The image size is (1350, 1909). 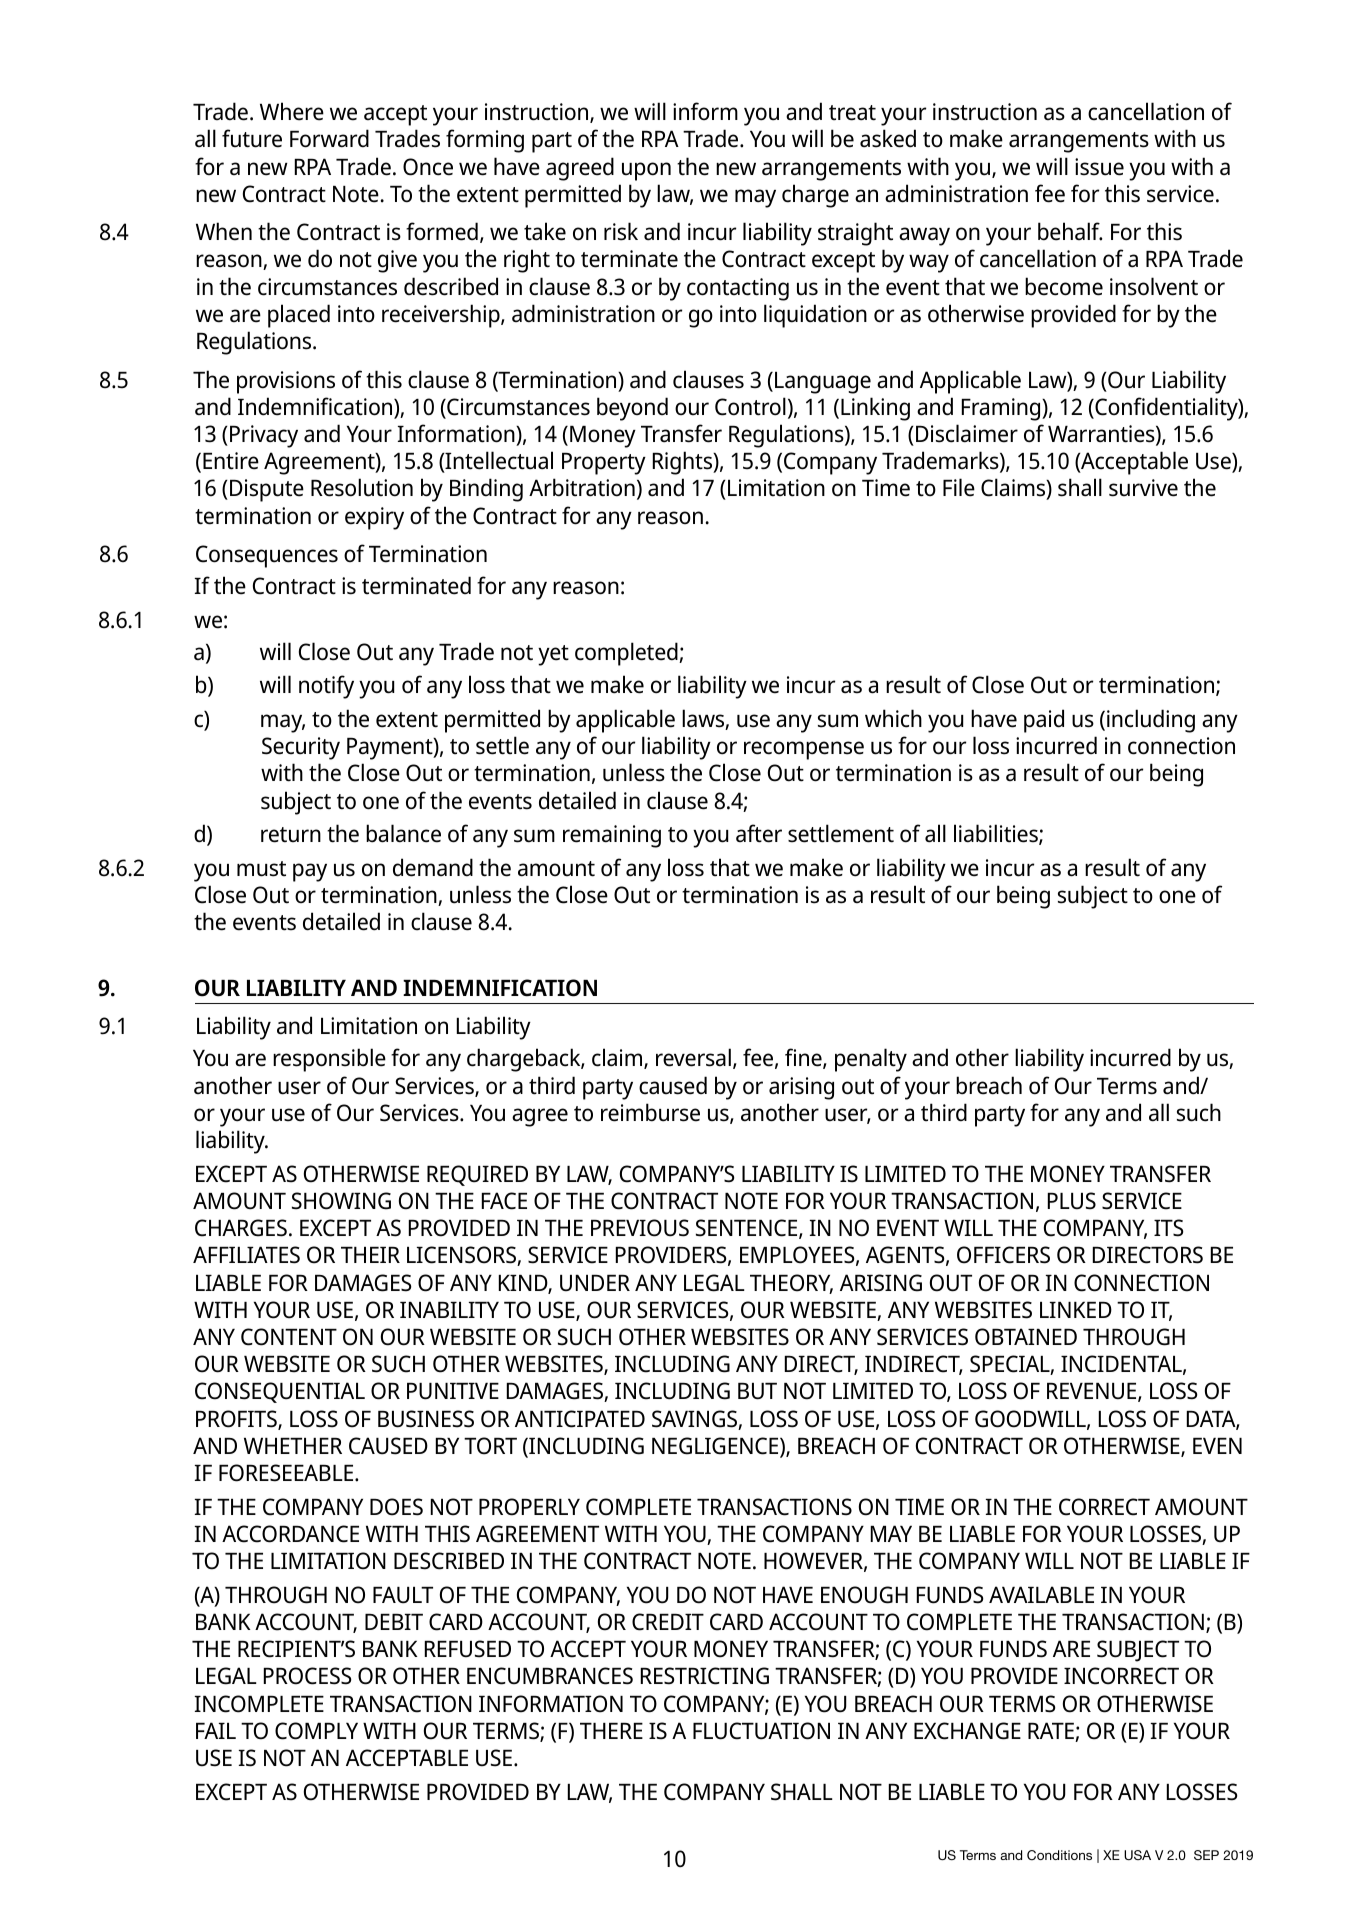 What do you see at coordinates (693, 1057) in the screenshot?
I see `reversal` at bounding box center [693, 1057].
